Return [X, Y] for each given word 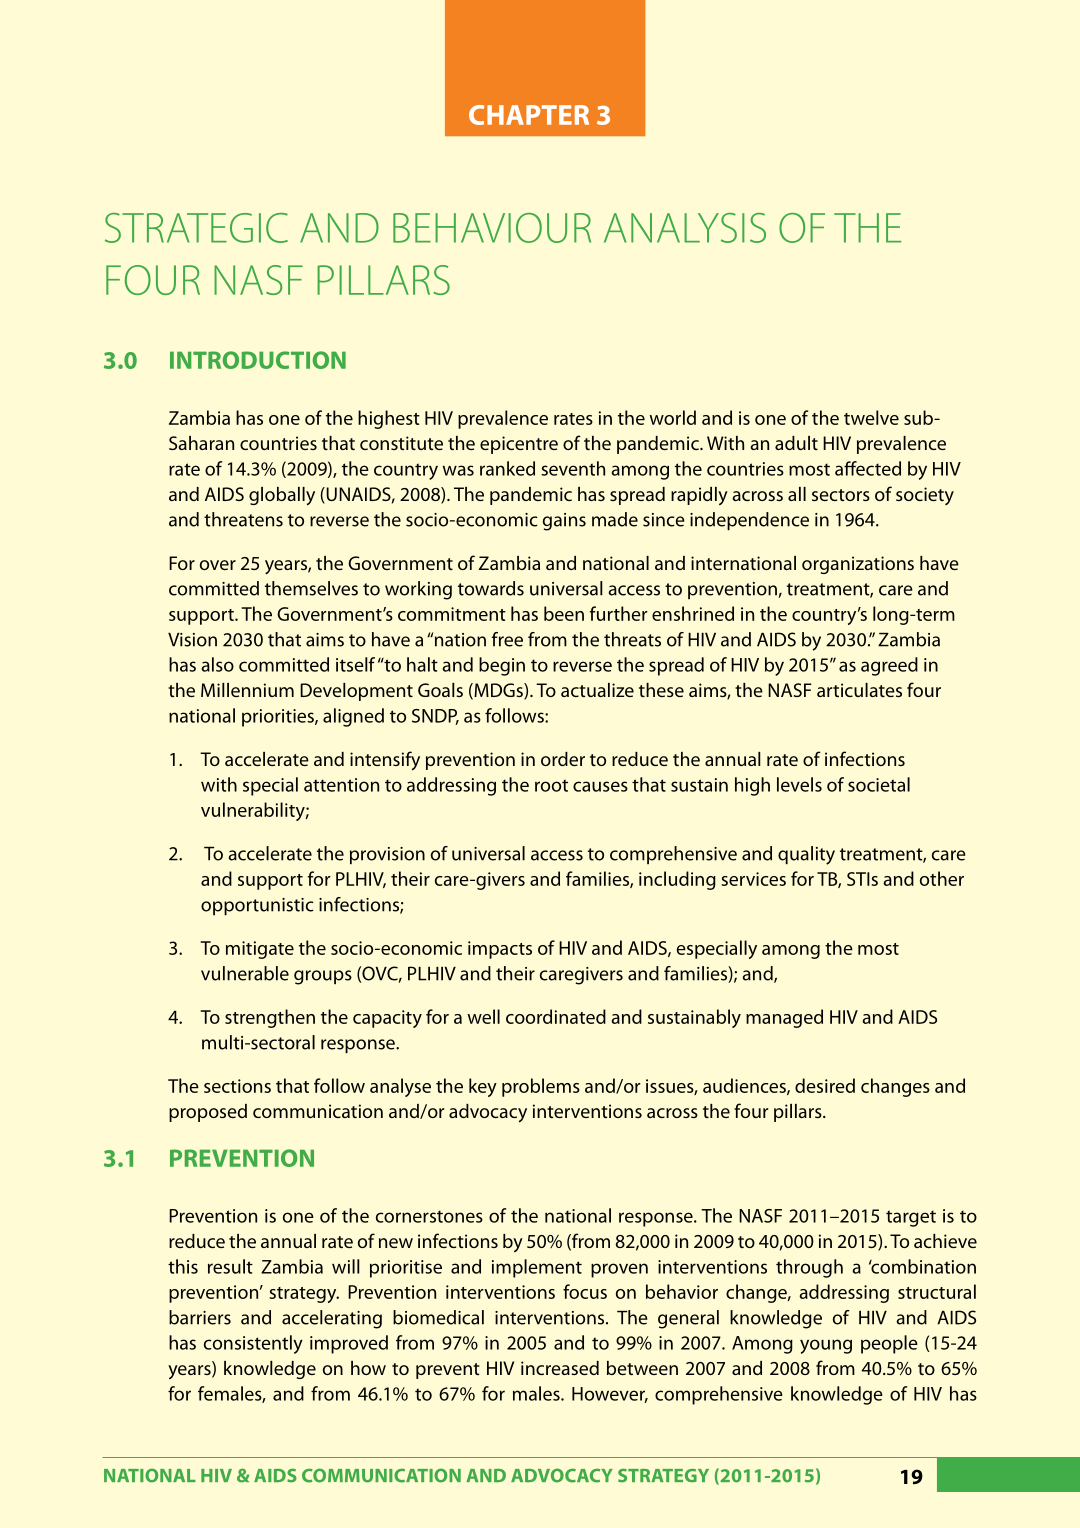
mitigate [260, 950]
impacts [500, 950]
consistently [253, 1344]
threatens [243, 519]
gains [564, 522]
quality [806, 855]
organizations [858, 565]
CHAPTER [529, 115]
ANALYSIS [685, 228]
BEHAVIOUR [492, 228]
